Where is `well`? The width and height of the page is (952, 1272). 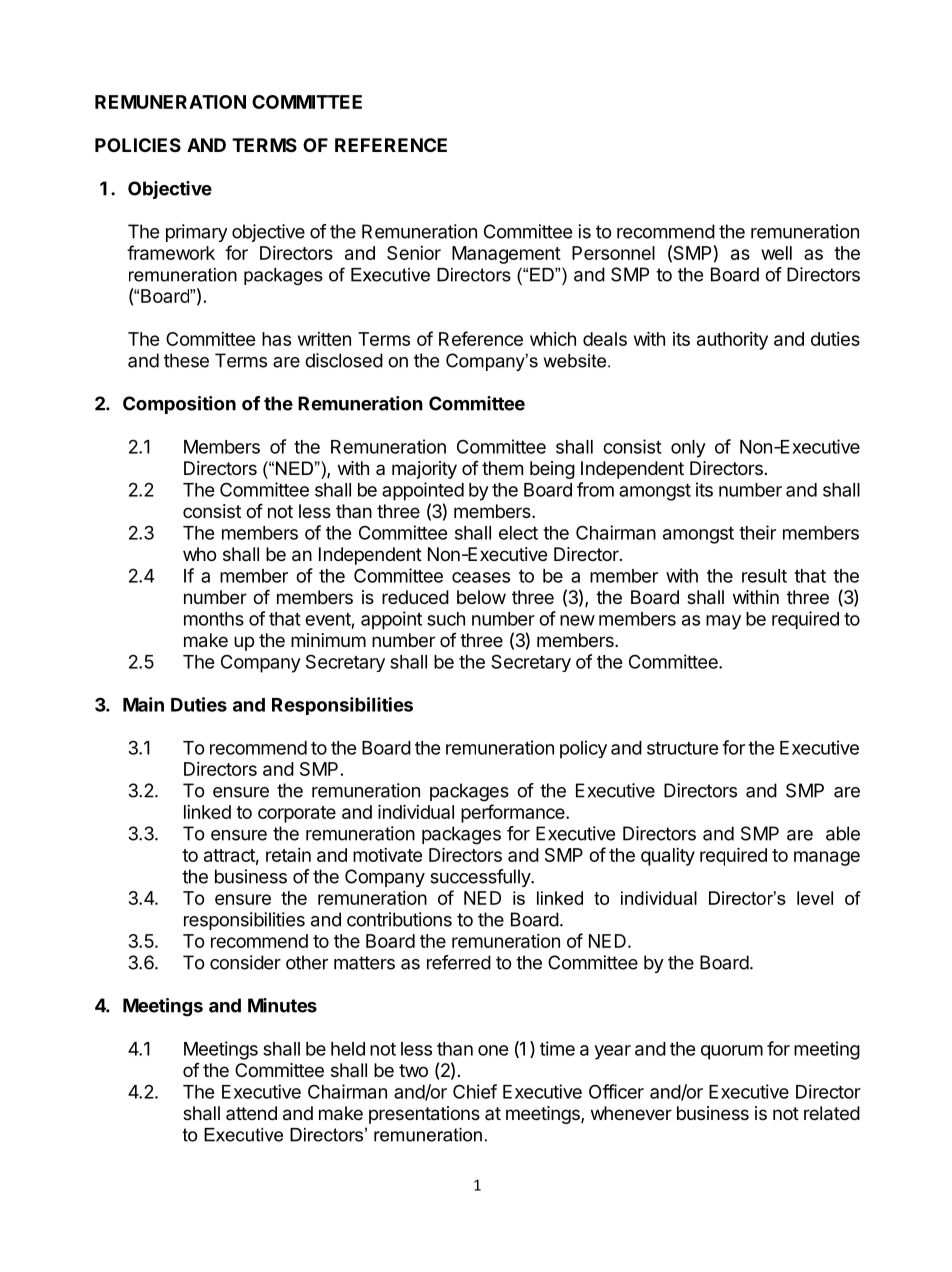
well is located at coordinates (776, 253).
